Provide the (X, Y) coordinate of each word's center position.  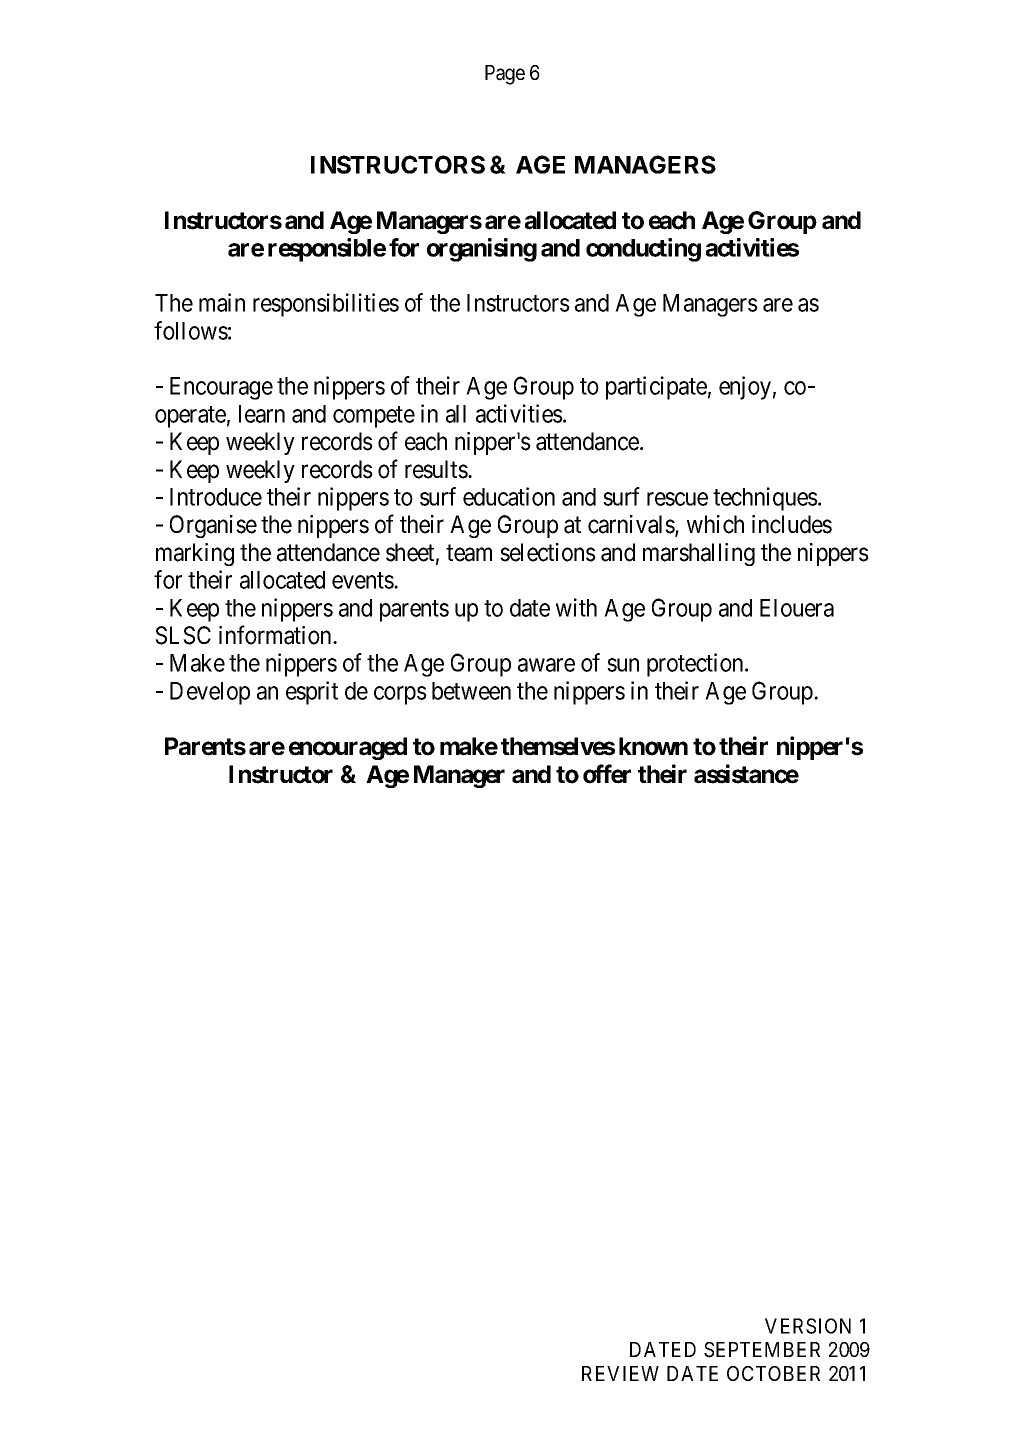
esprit (312, 693)
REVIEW (620, 1373)
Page (505, 75)
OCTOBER (773, 1373)
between (471, 691)
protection (696, 665)
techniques (765, 499)
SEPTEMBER (762, 1350)
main (222, 302)
